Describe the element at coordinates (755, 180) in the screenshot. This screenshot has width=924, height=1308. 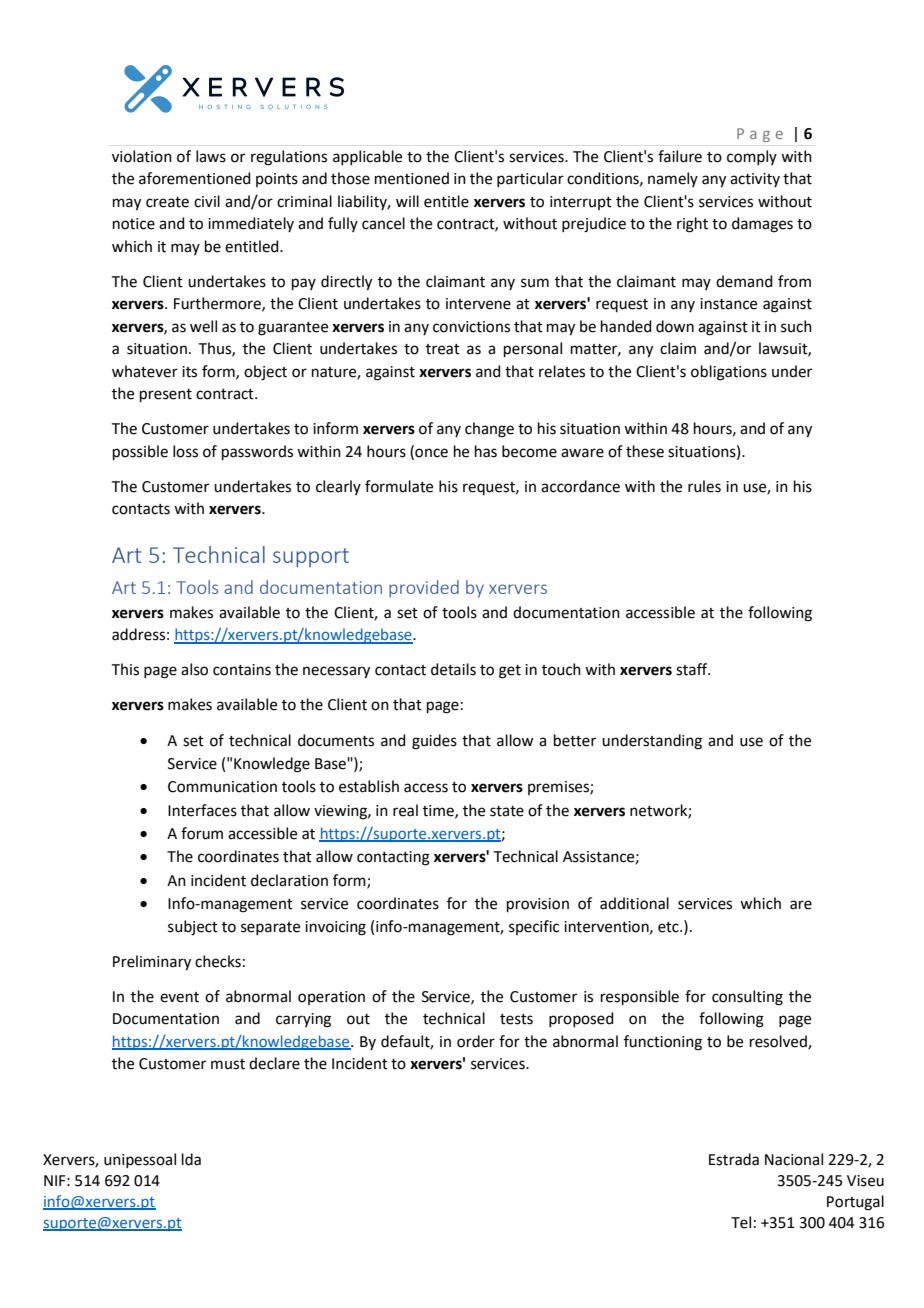
I see `activity` at that location.
